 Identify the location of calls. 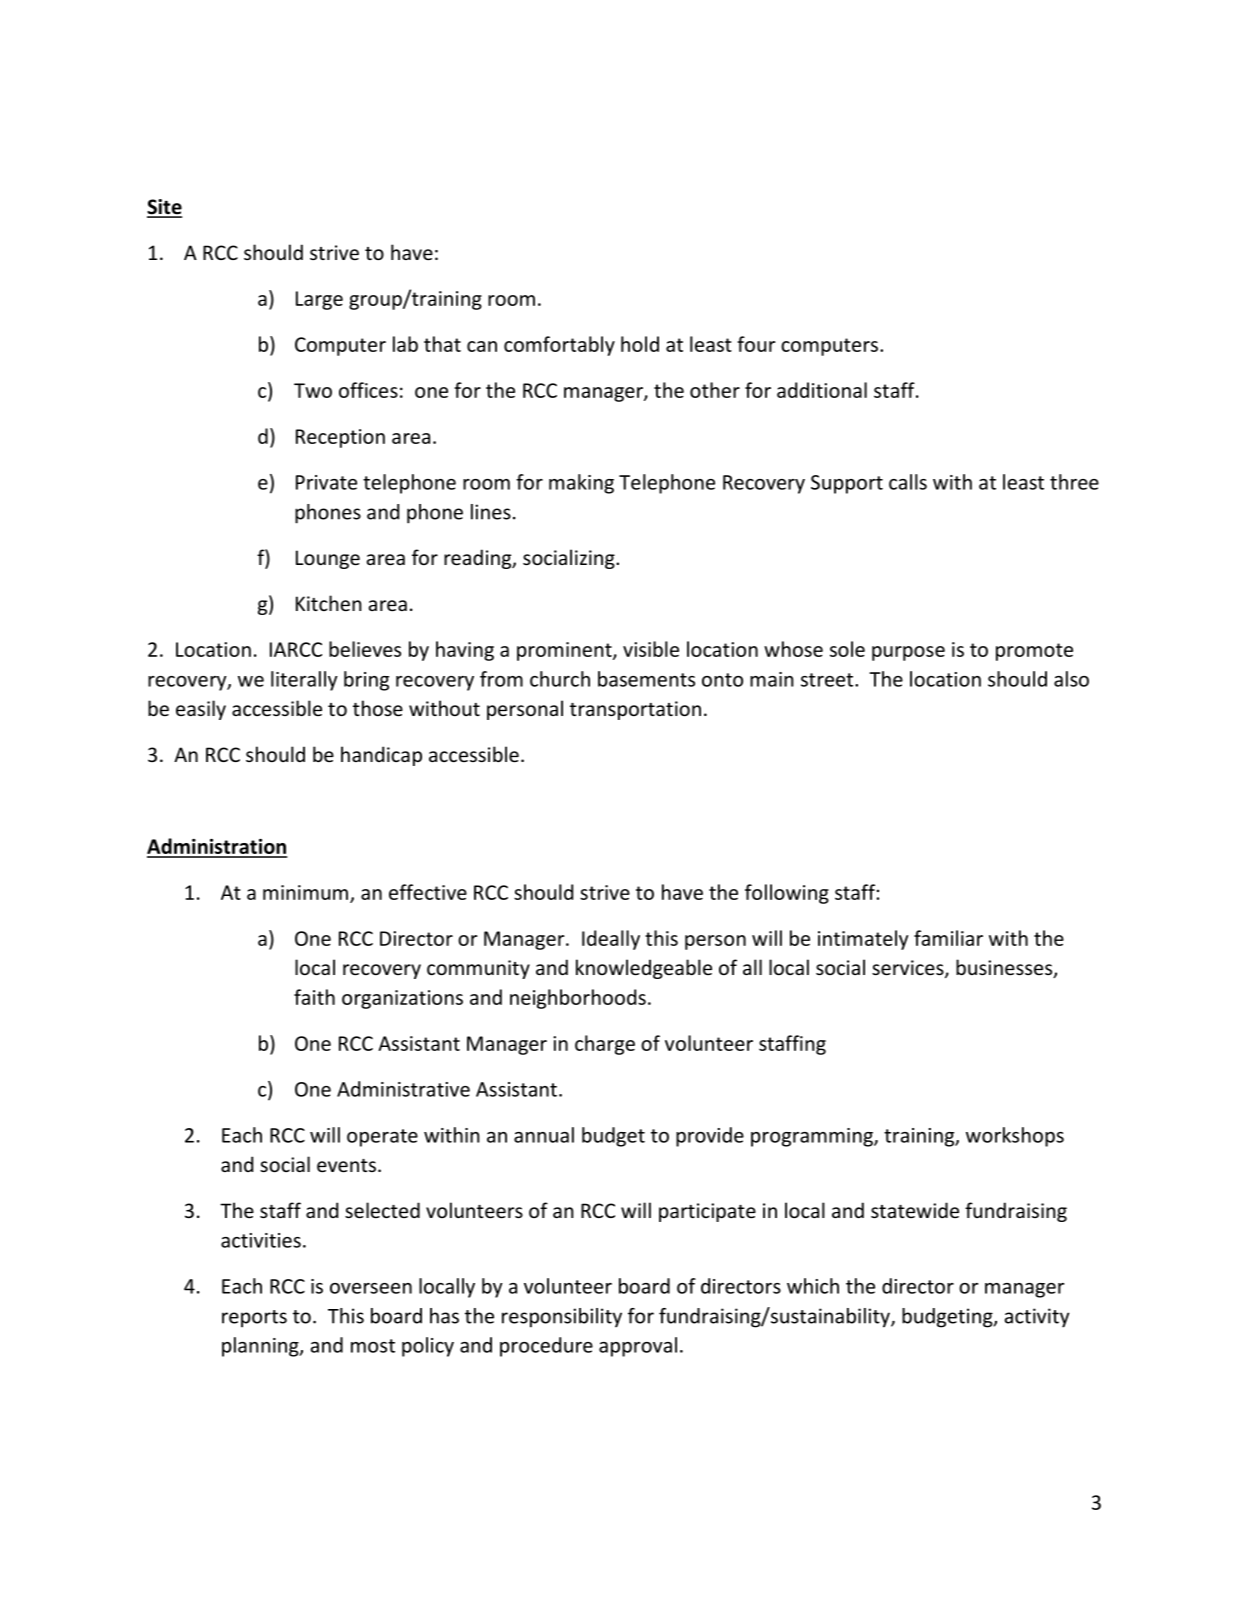
(908, 482).
